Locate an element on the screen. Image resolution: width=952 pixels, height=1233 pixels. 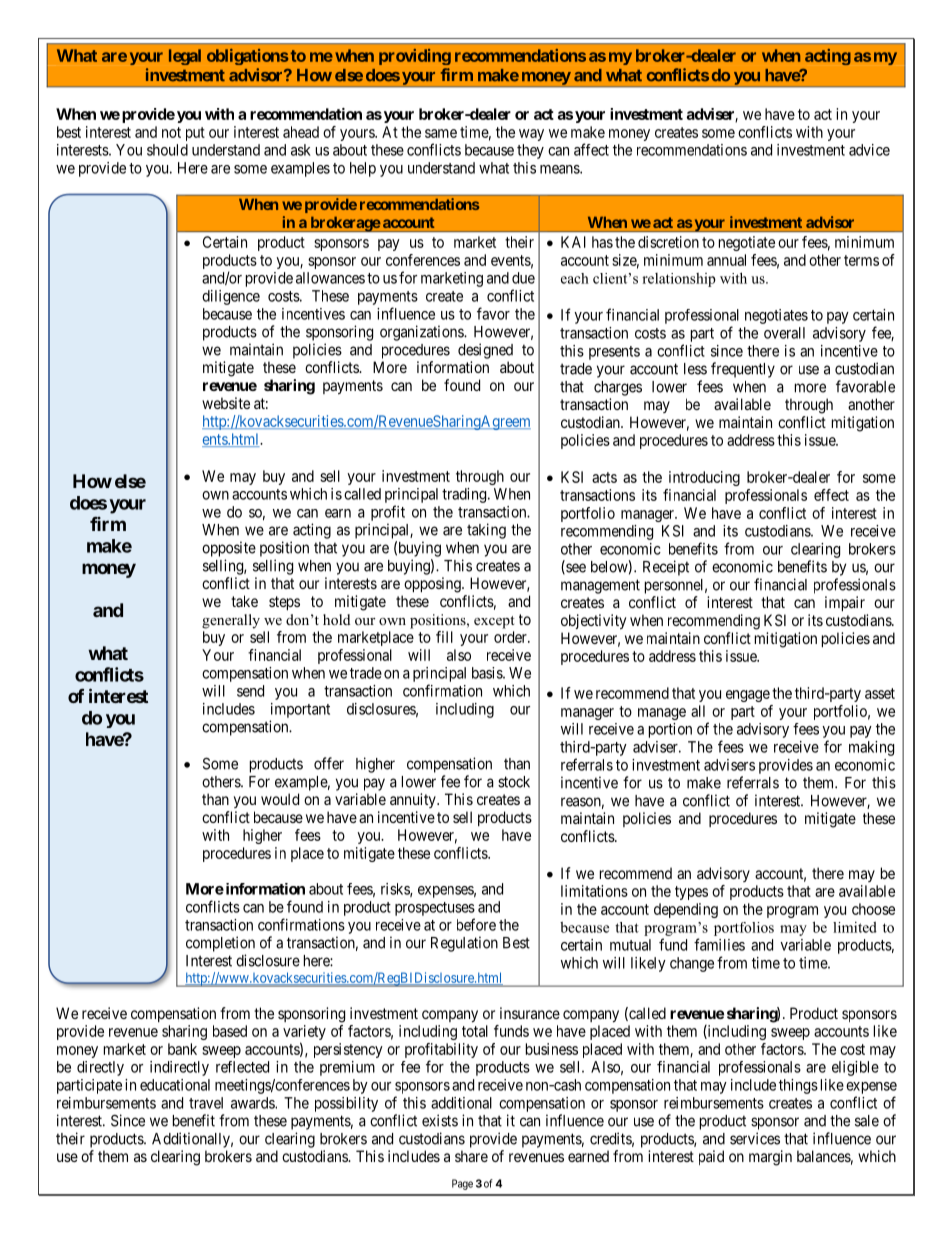
way is located at coordinates (531, 135).
